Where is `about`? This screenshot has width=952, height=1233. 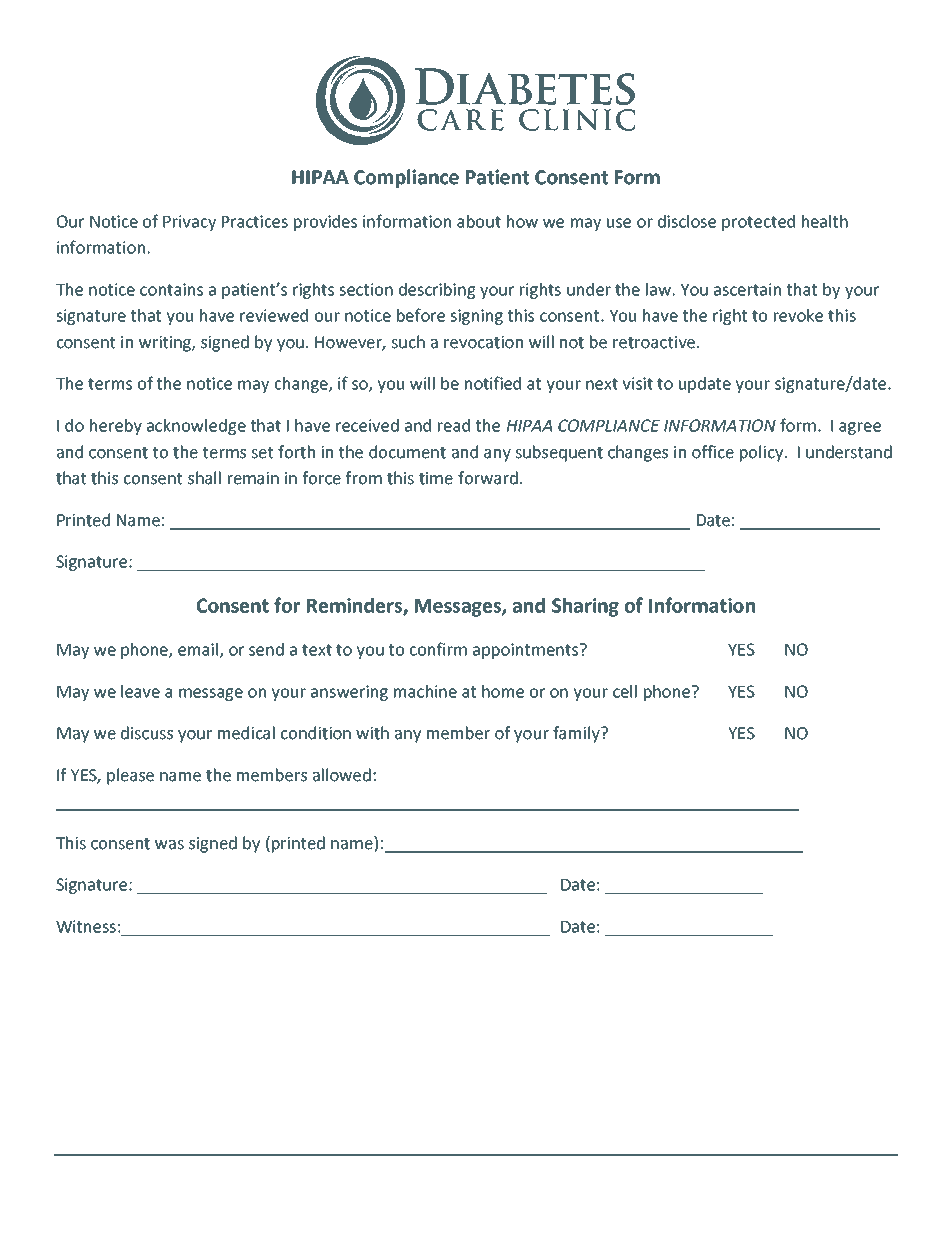 about is located at coordinates (479, 221).
